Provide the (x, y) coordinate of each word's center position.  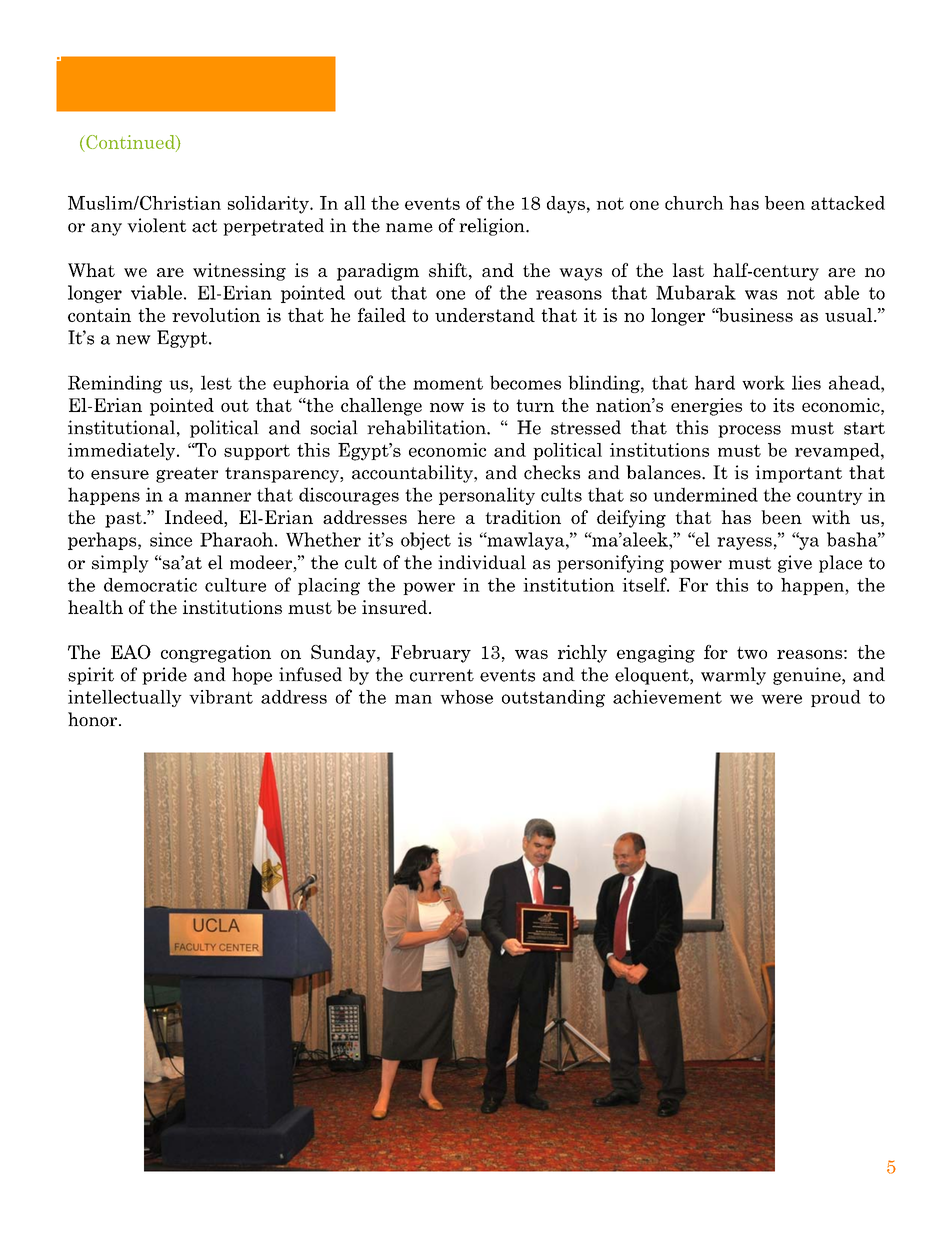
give (795, 564)
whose (466, 697)
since (171, 539)
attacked (848, 203)
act (204, 226)
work (763, 382)
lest (216, 382)
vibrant (221, 697)
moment (448, 383)
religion (493, 227)
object (426, 541)
